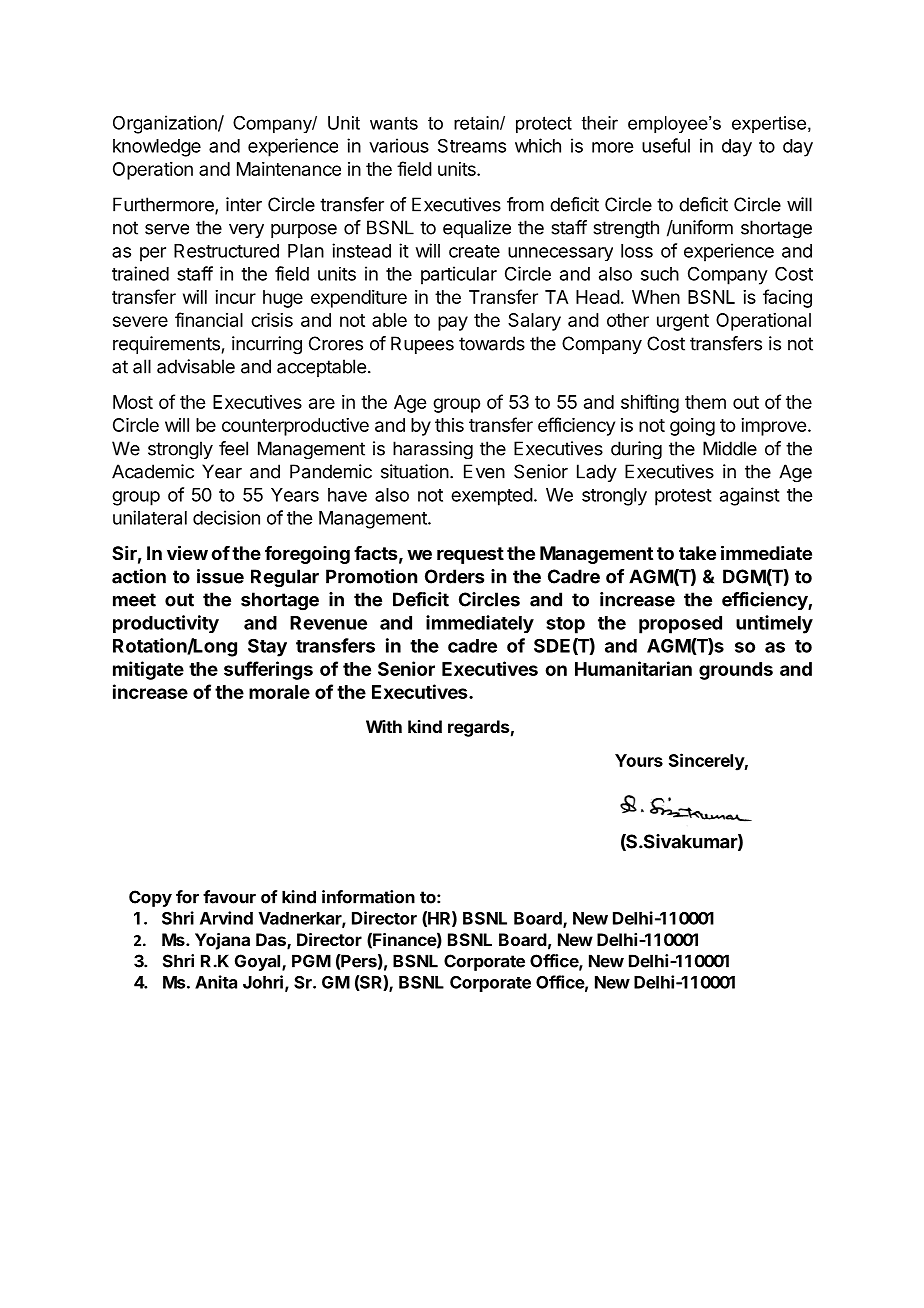 This image has height=1308, width=924. What do you see at coordinates (233, 448) in the image?
I see `feel` at bounding box center [233, 448].
